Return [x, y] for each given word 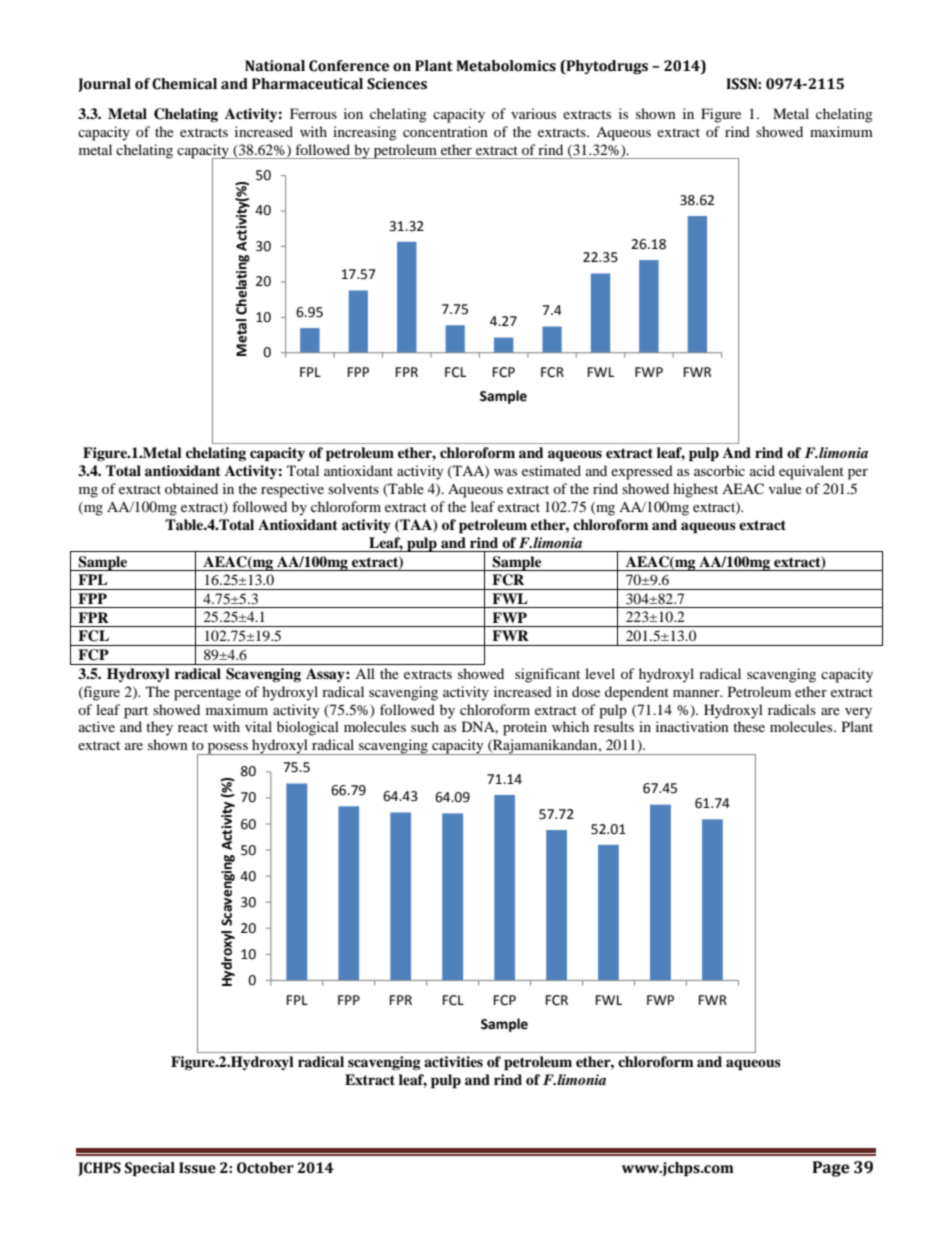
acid [762, 470]
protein [525, 728]
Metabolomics [506, 66]
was [505, 472]
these [749, 726]
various [533, 113]
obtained [191, 488]
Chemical [184, 84]
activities [453, 1061]
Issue [197, 1168]
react [193, 727]
